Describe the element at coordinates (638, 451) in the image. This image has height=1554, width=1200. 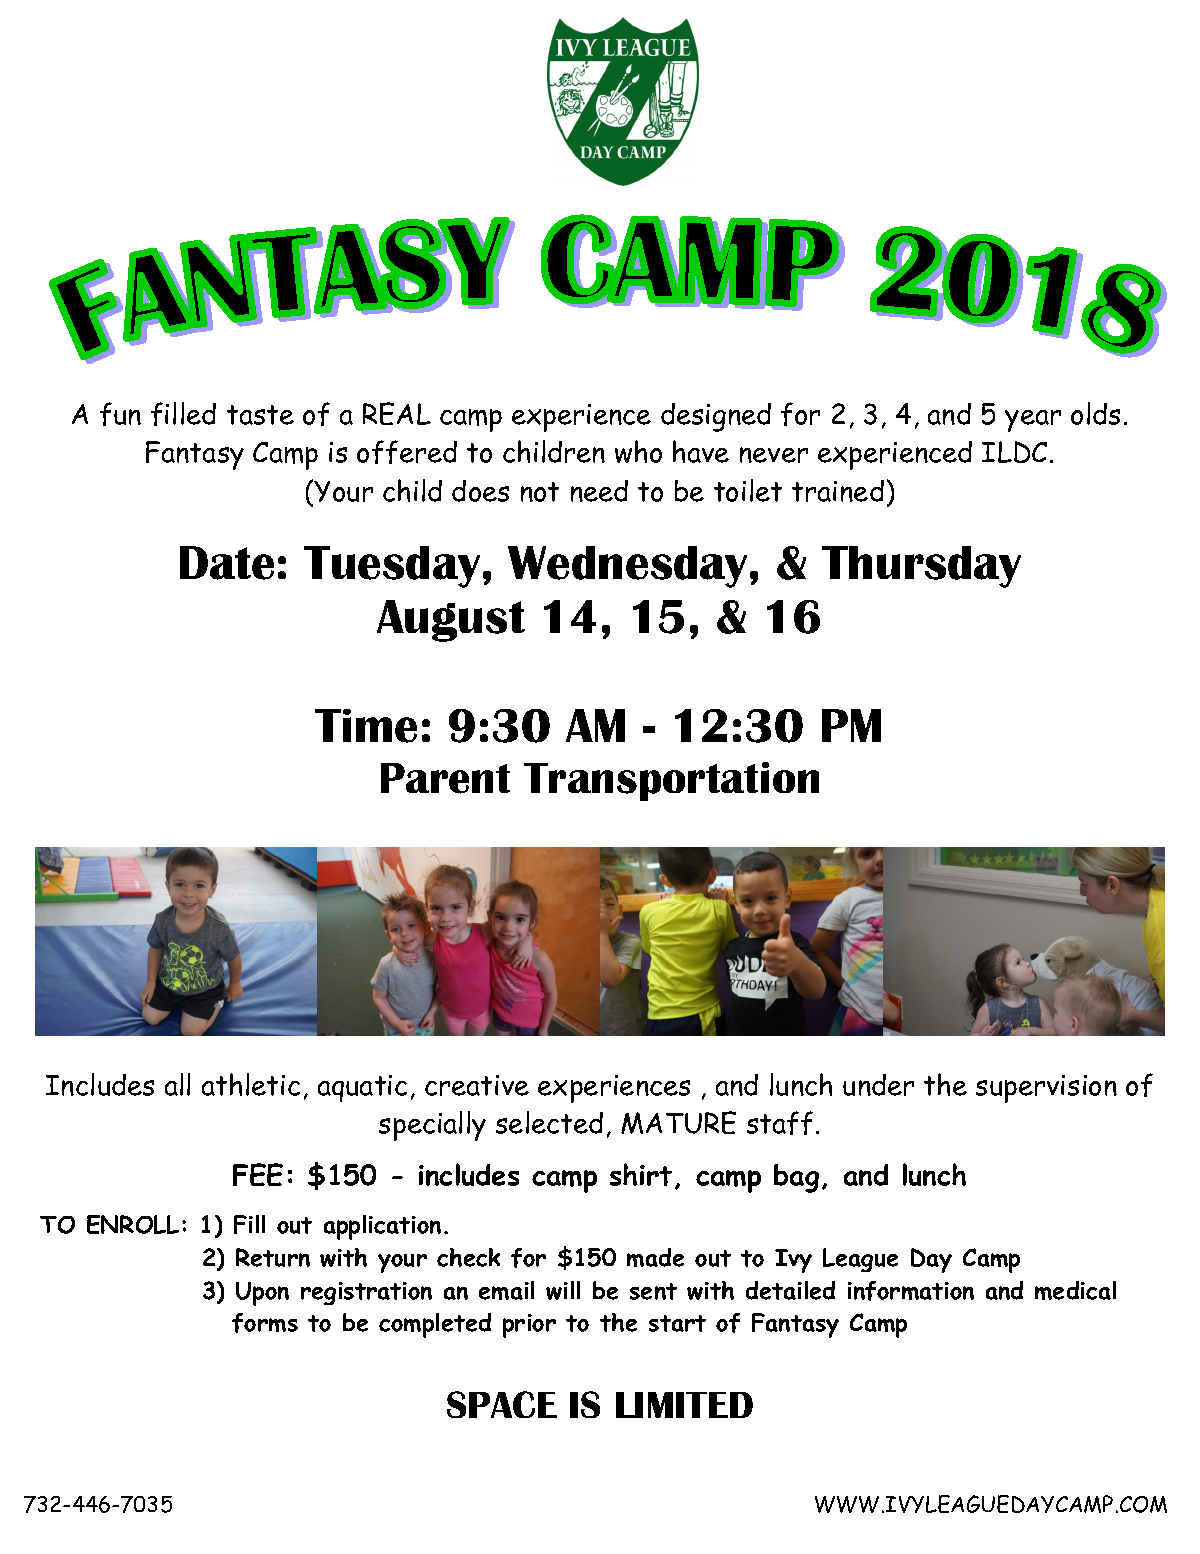
I see `who` at that location.
